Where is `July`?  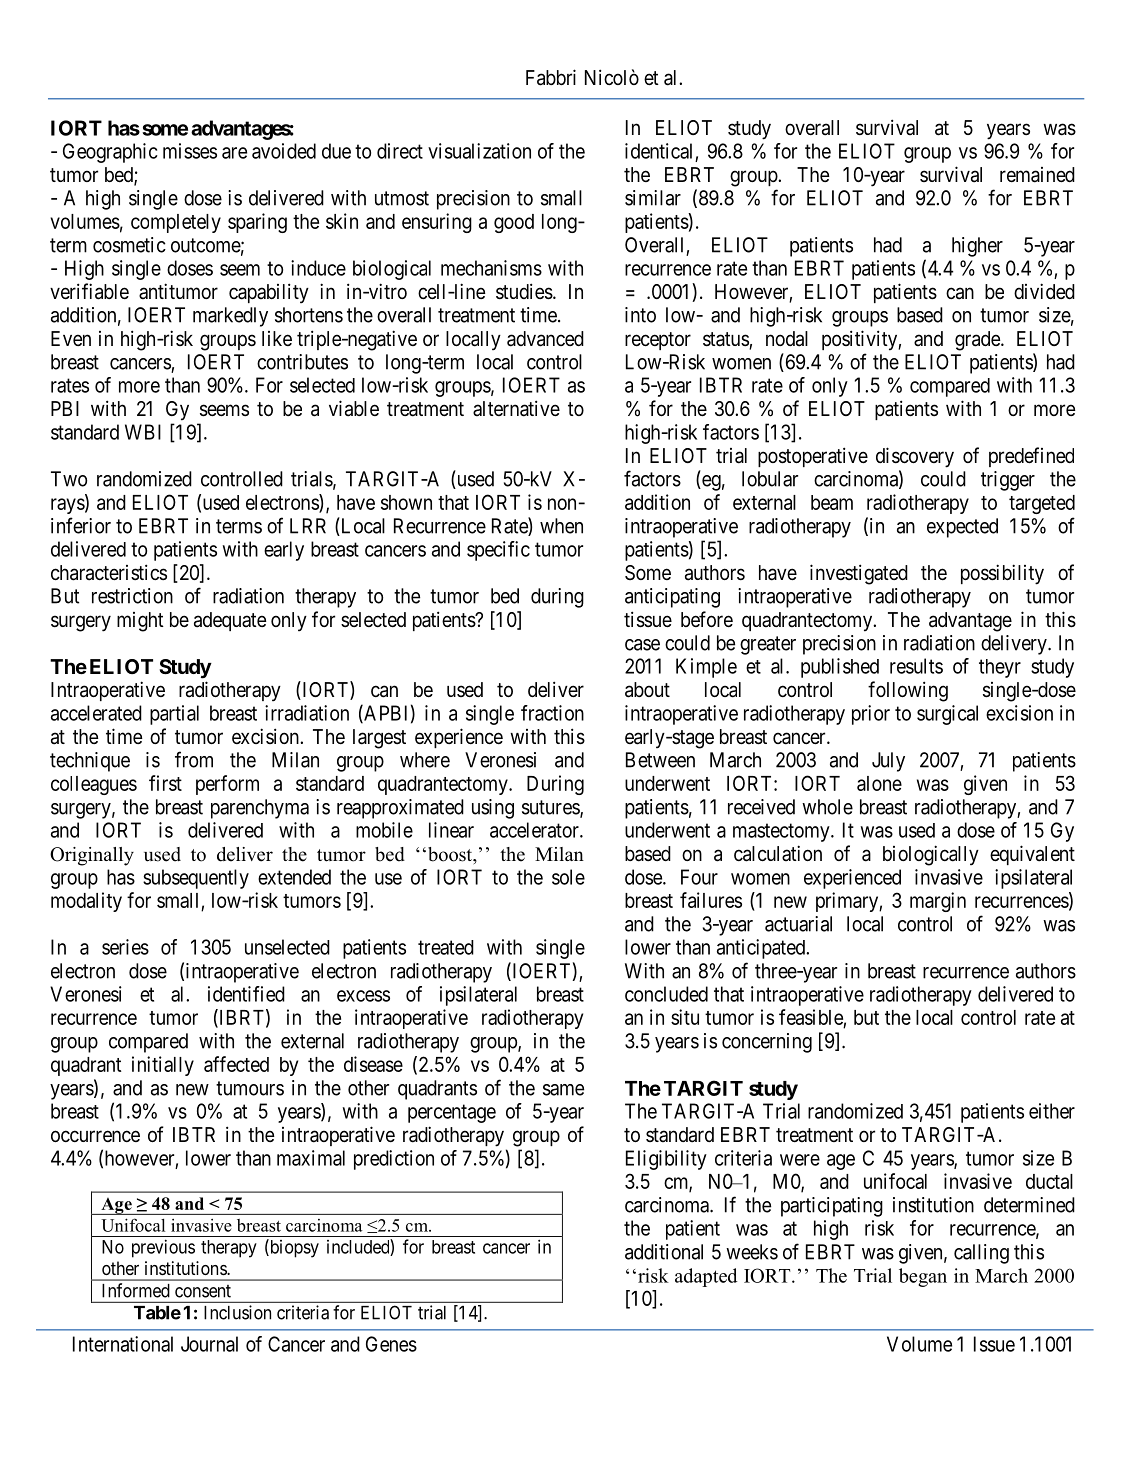
July is located at coordinates (888, 762).
